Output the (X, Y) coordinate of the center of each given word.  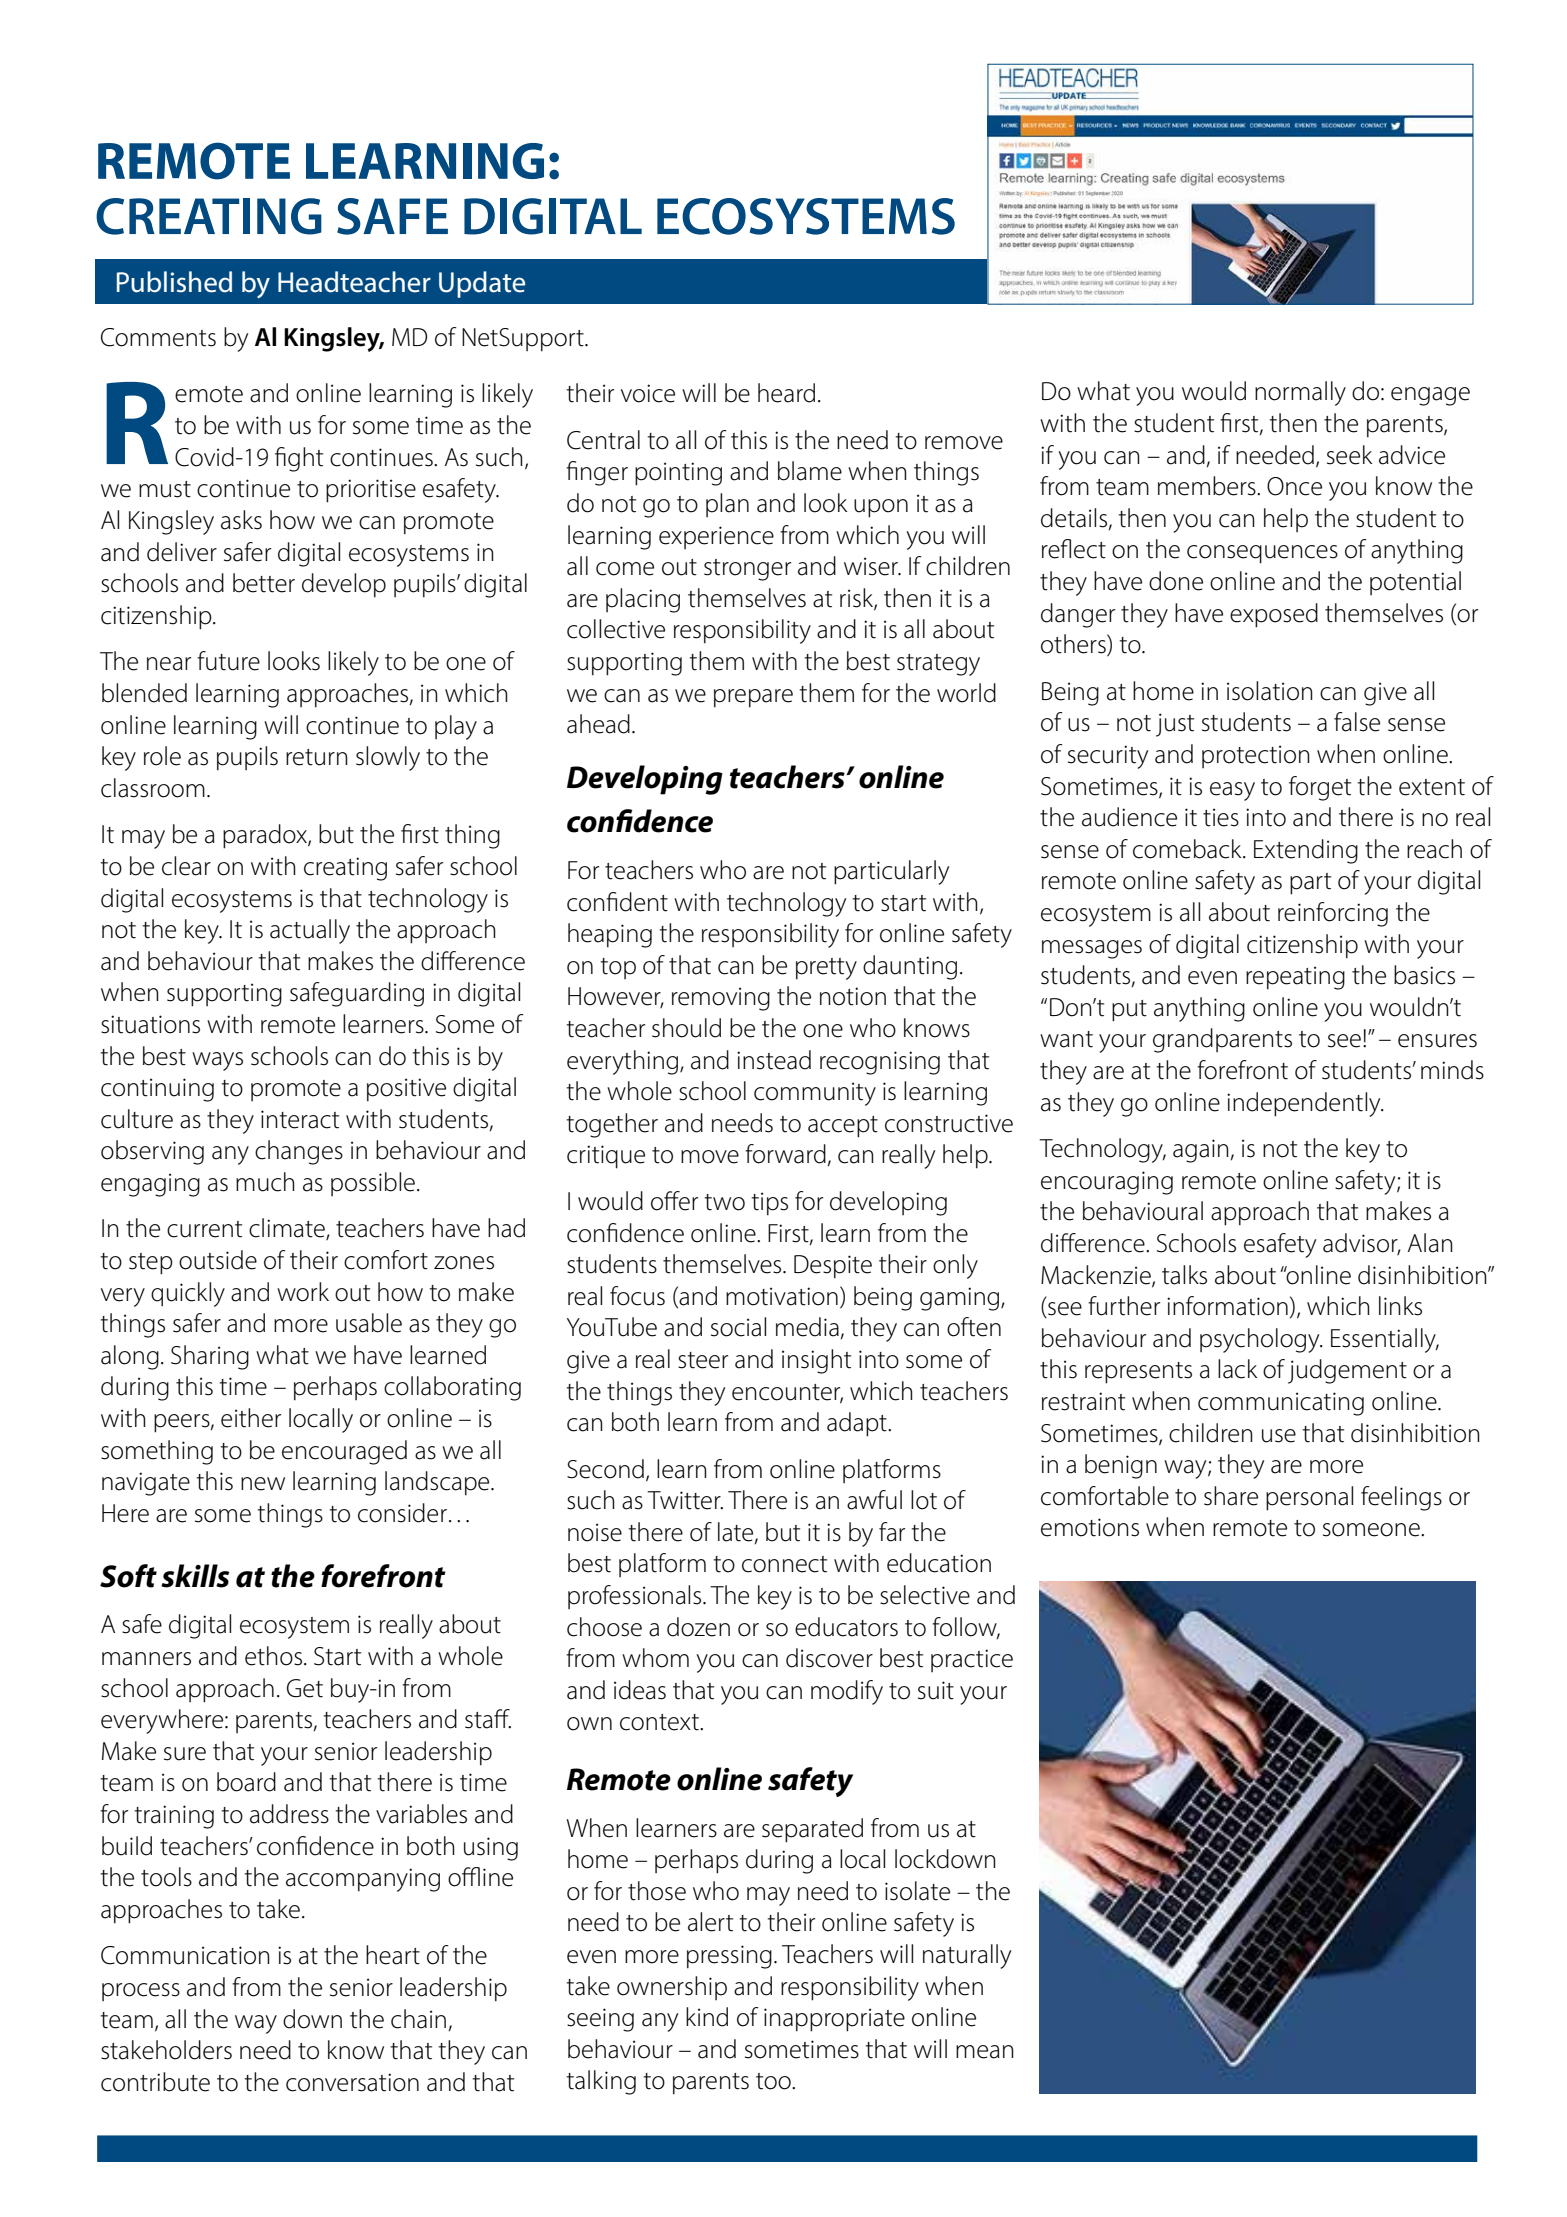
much (265, 1182)
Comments (158, 337)
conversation (352, 2082)
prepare (753, 698)
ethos (273, 1656)
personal (1309, 1498)
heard (786, 393)
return (317, 757)
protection (1256, 756)
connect (784, 1564)
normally (1300, 393)
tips (770, 1204)
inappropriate (834, 2020)
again (1201, 1151)
